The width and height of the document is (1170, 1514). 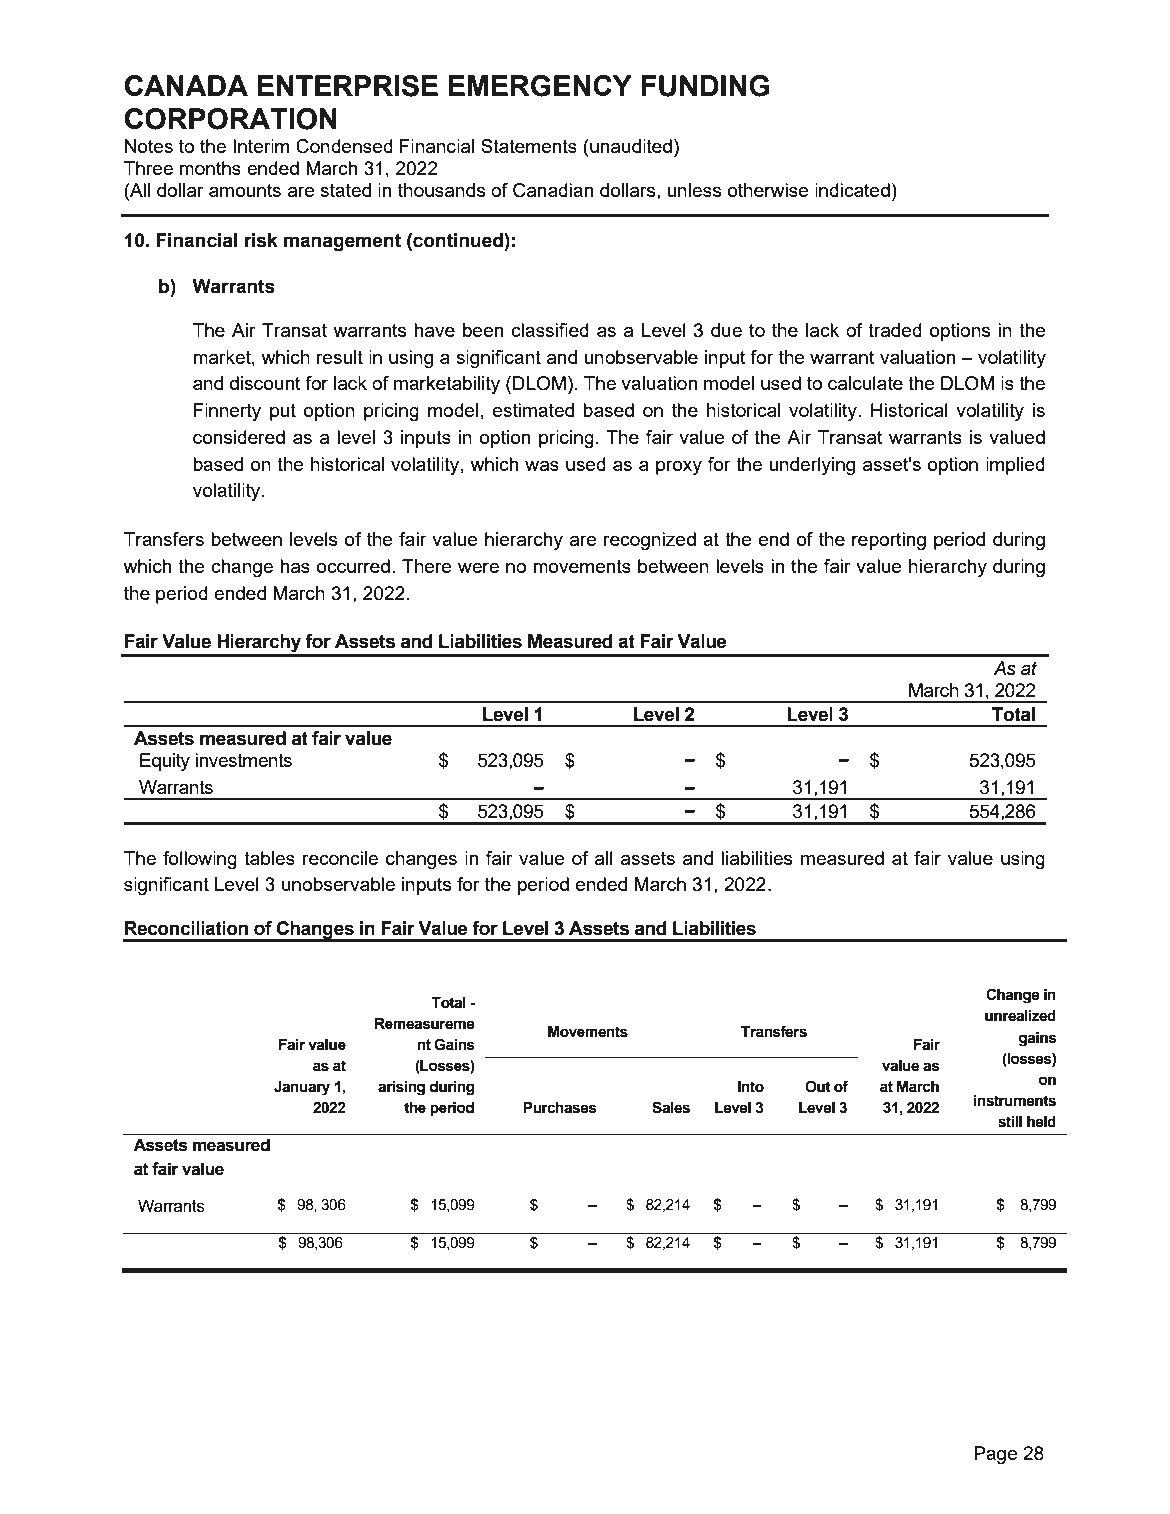 What do you see at coordinates (889, 541) in the document?
I see `reporting` at bounding box center [889, 541].
